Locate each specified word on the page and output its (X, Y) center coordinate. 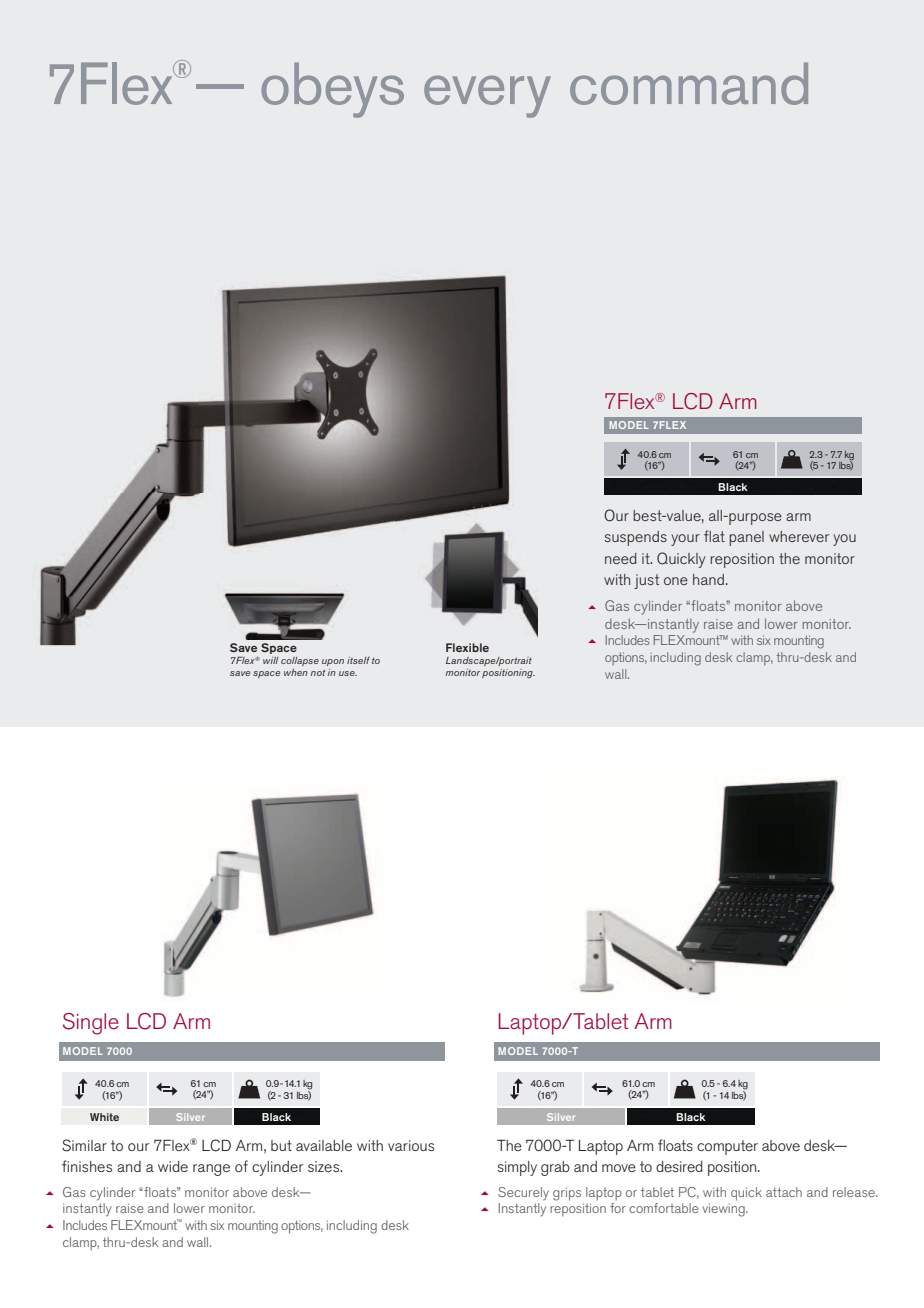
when (296, 672)
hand (708, 579)
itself (358, 660)
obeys (332, 90)
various (411, 1145)
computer (727, 1147)
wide (173, 1166)
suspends (635, 538)
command (689, 83)
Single (91, 1024)
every (487, 96)
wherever (799, 536)
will (270, 660)
